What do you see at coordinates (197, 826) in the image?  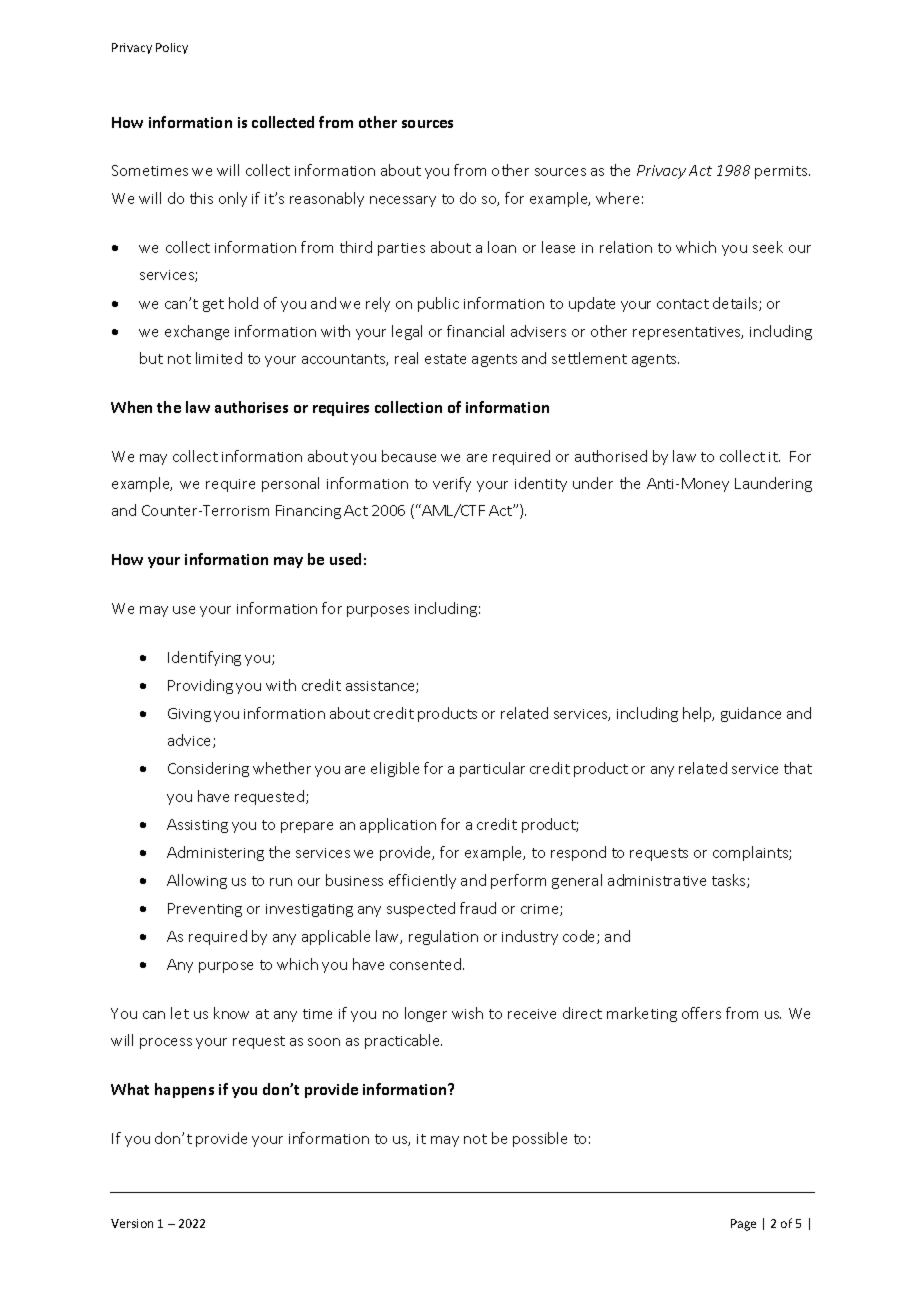 I see `Assisting` at bounding box center [197, 826].
